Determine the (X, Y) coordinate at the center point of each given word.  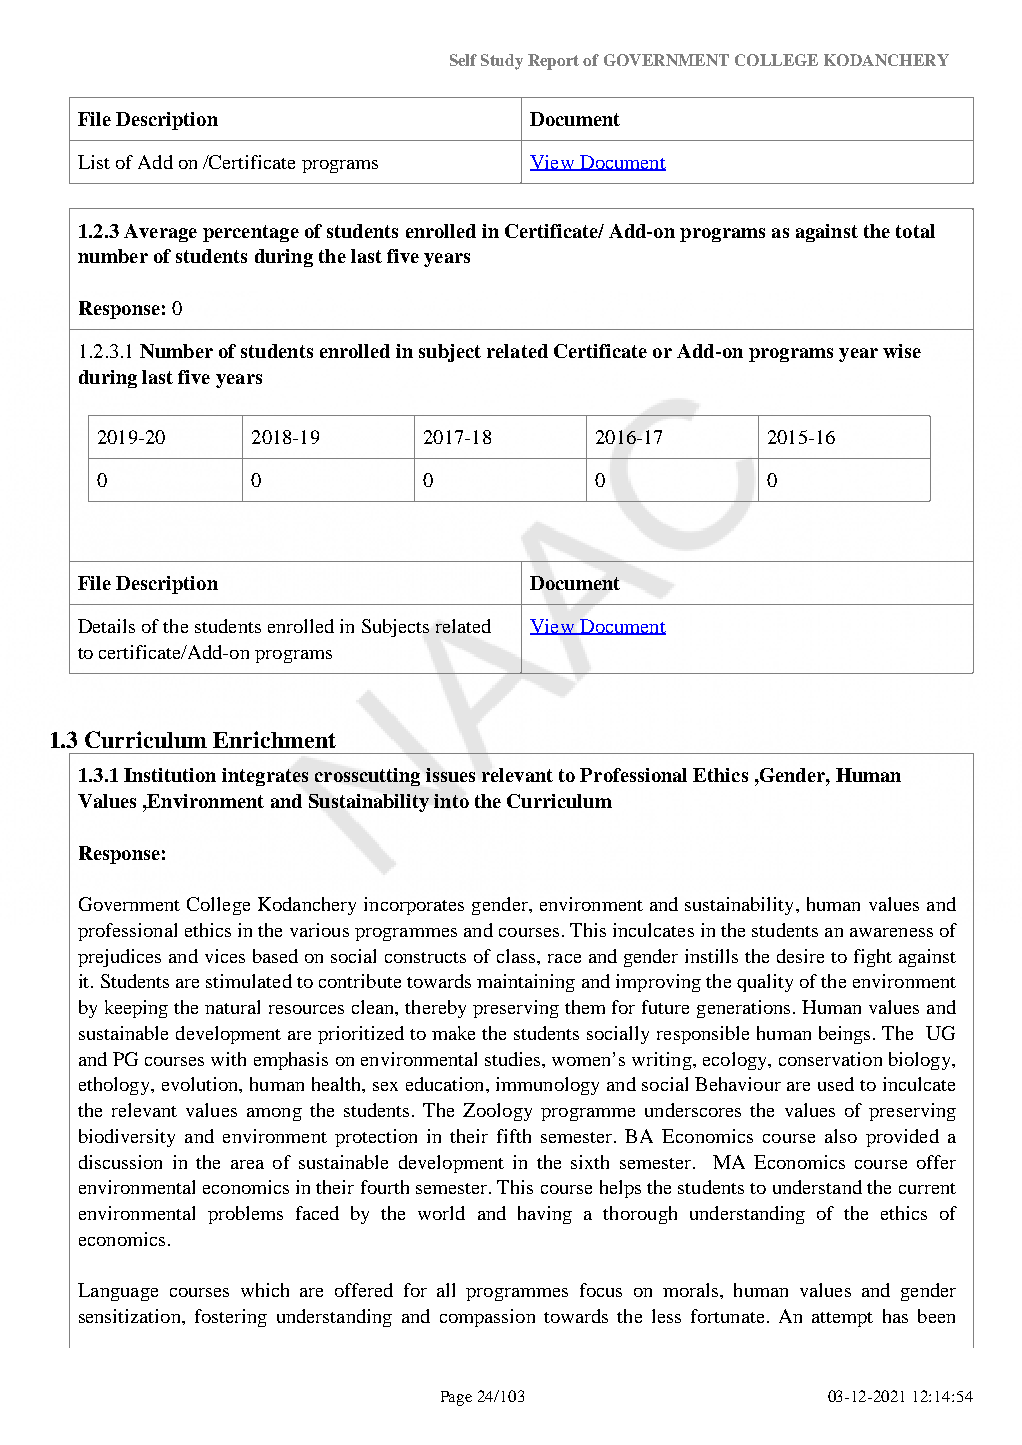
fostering (231, 1318)
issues (450, 775)
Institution (170, 775)
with (228, 1059)
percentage (251, 233)
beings (844, 1035)
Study (502, 62)
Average (160, 233)
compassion (487, 1318)
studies (514, 1059)
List (94, 162)
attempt (842, 1319)
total (915, 231)
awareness (891, 932)
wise (902, 351)
